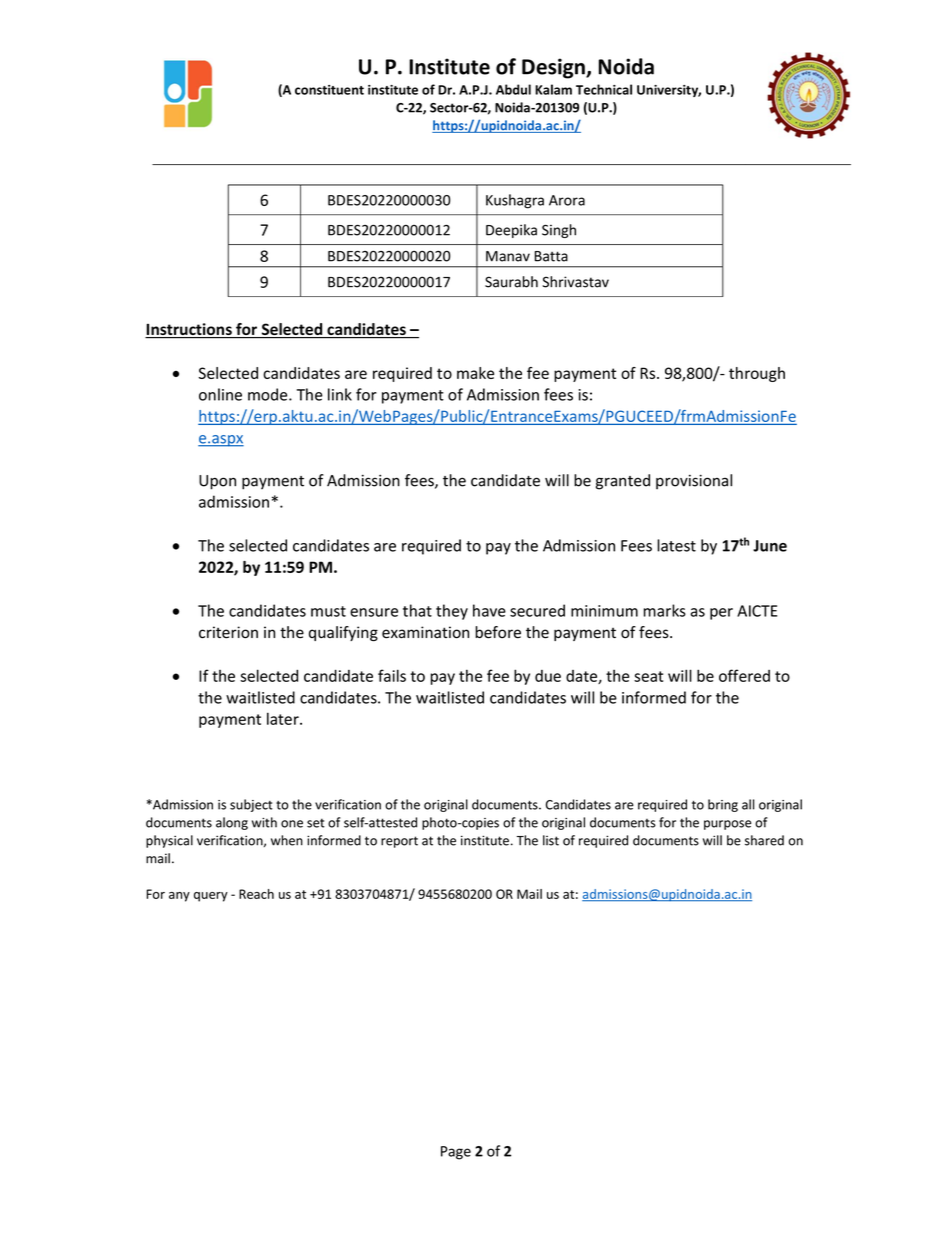 The width and height of the document is (952, 1233). I want to click on Upon, so click(217, 482).
